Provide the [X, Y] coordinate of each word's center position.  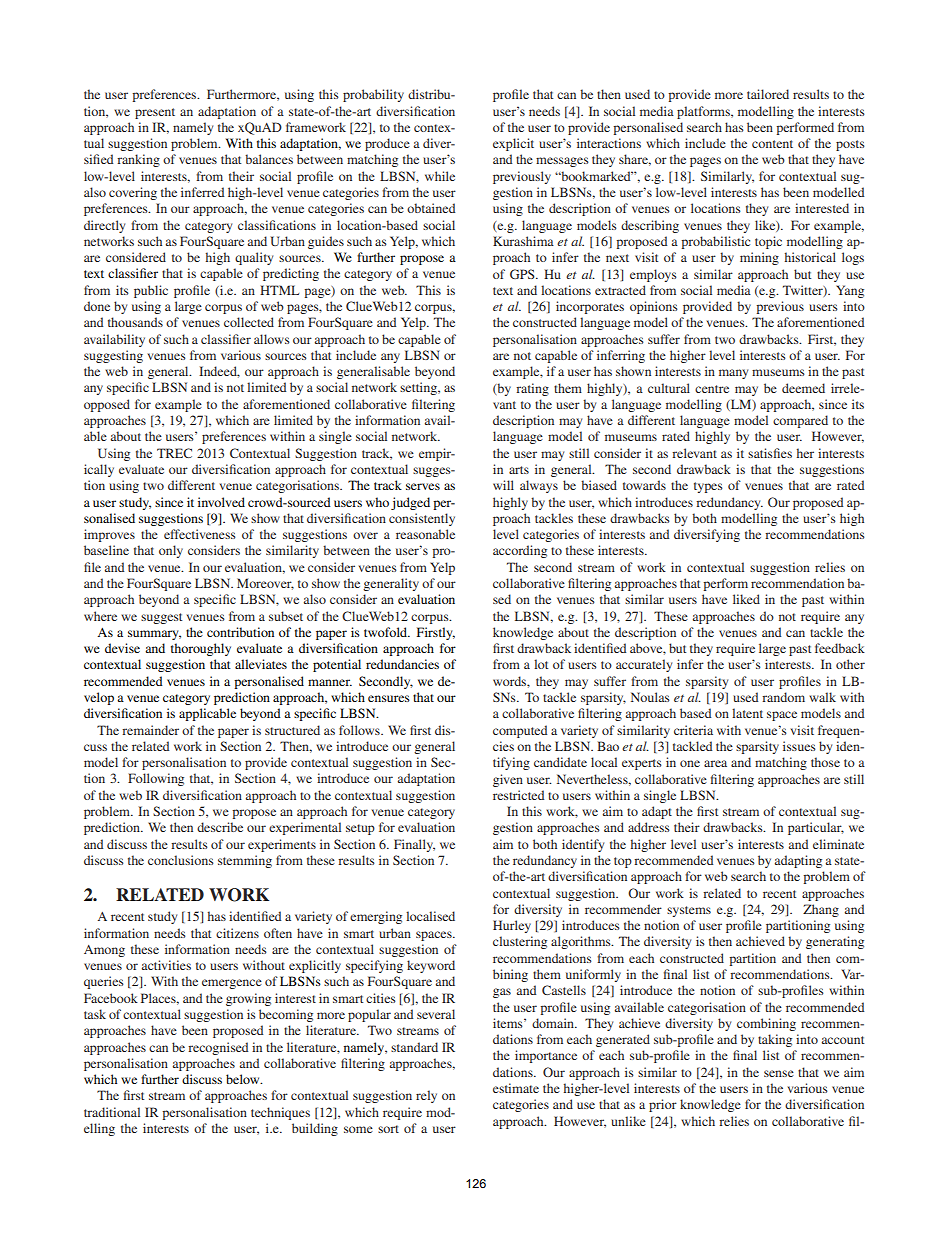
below [244, 1079]
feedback [840, 648]
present [155, 113]
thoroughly [201, 649]
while [440, 176]
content [772, 144]
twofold [387, 632]
